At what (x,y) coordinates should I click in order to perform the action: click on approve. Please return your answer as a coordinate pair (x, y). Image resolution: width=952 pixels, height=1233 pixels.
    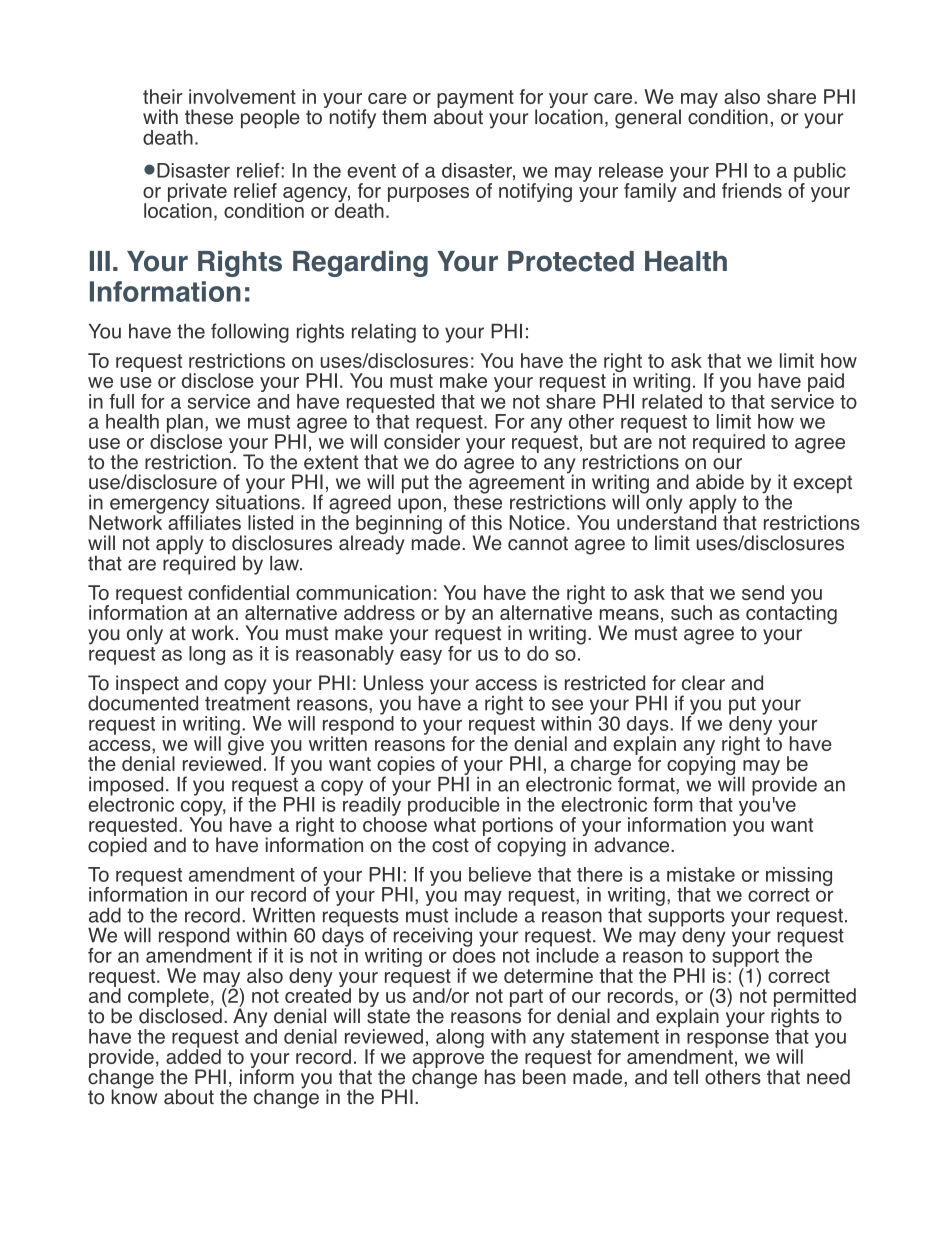
    Looking at the image, I should click on (450, 1061).
